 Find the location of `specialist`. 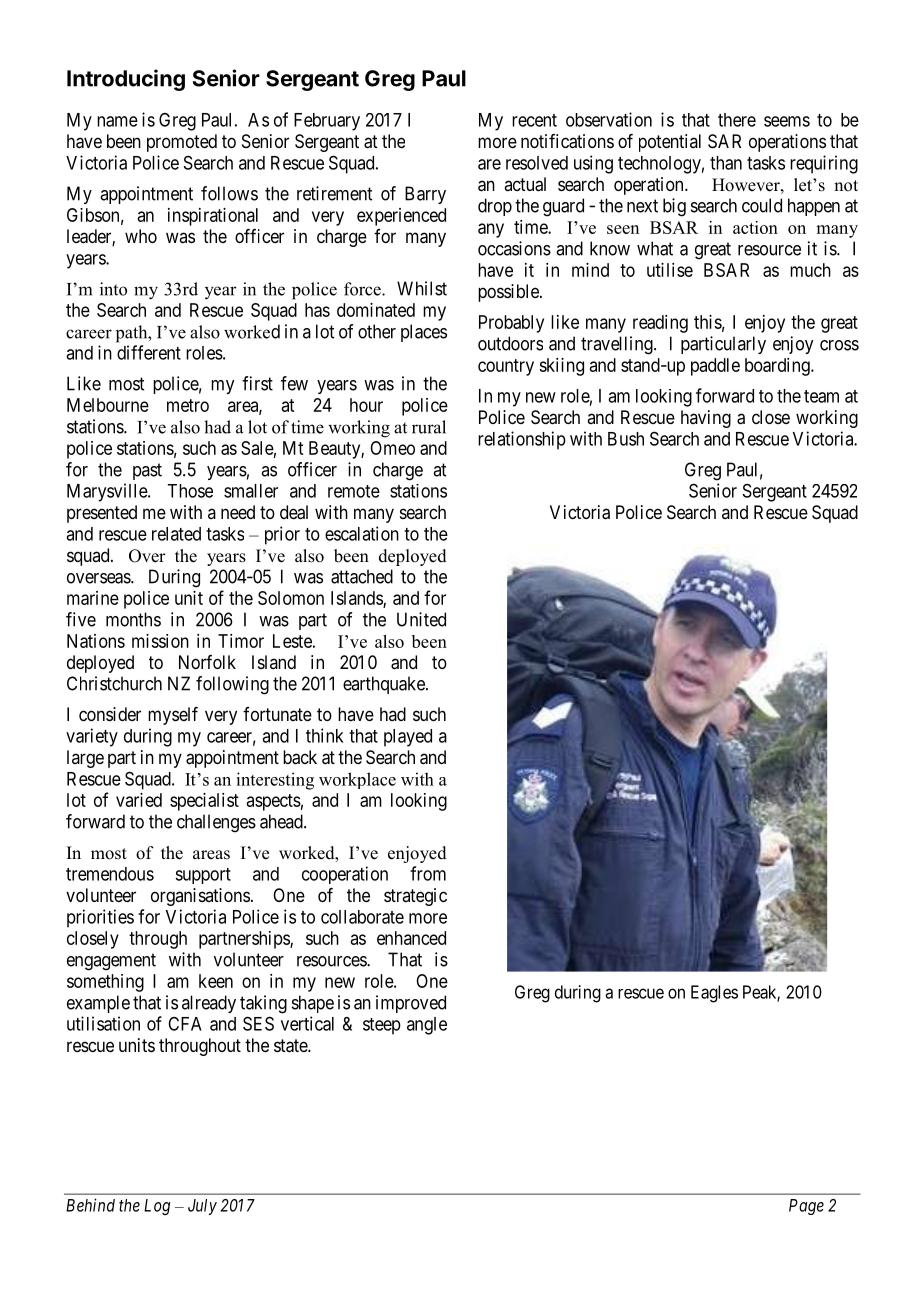

specialist is located at coordinates (204, 802).
